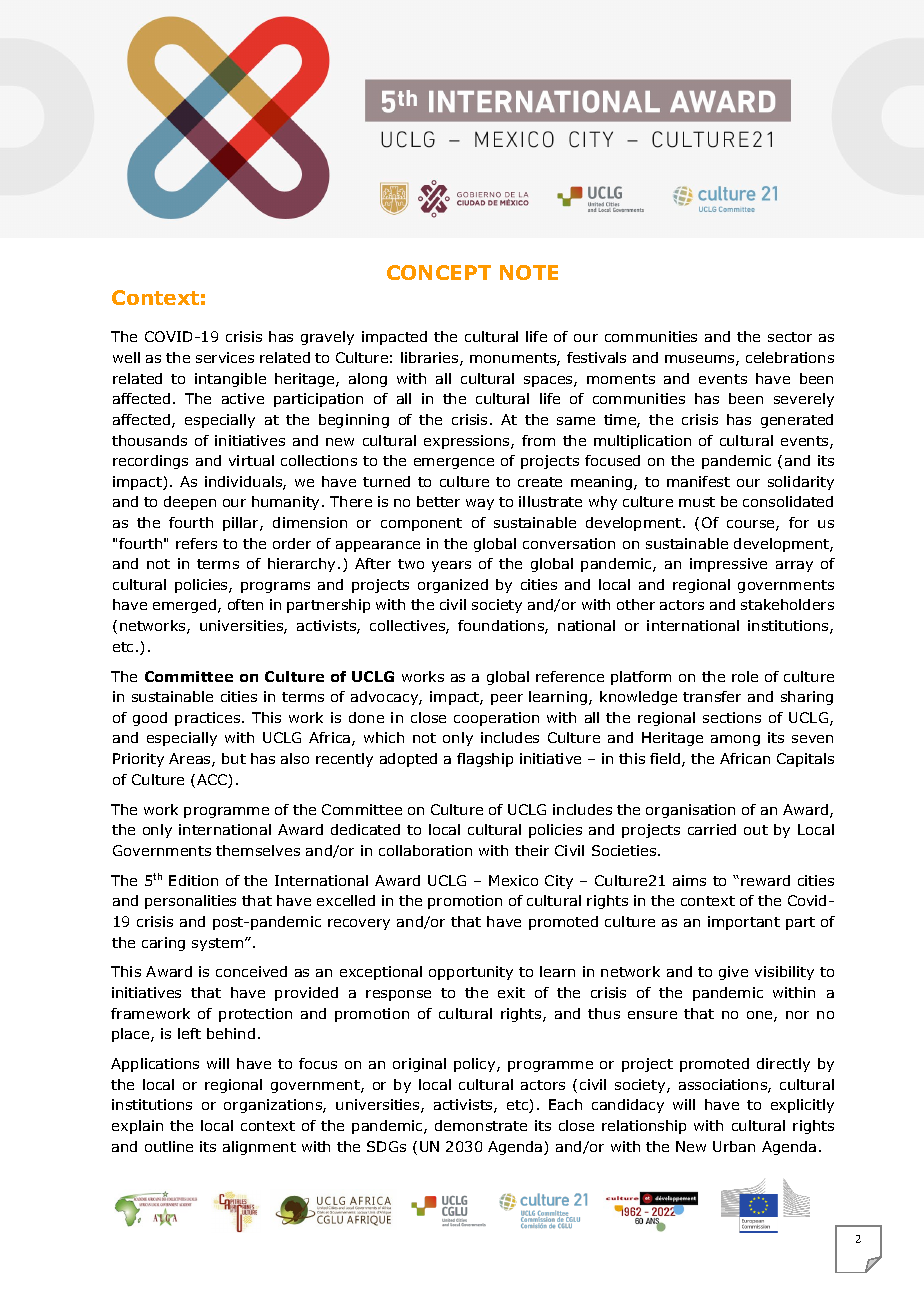 The width and height of the screenshot is (924, 1307). I want to click on services, so click(225, 357).
